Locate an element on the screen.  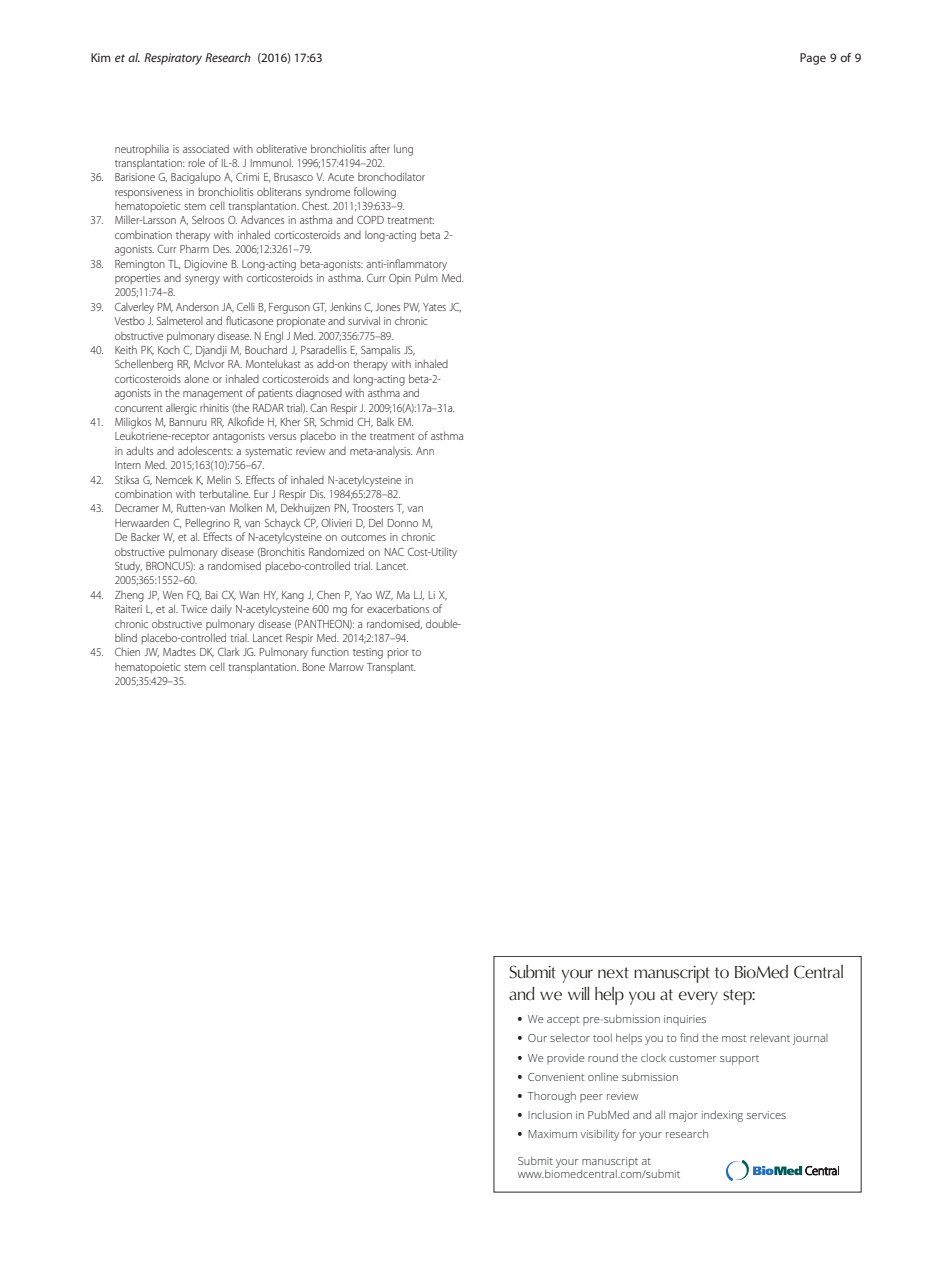
Inclusion is located at coordinates (550, 1114).
